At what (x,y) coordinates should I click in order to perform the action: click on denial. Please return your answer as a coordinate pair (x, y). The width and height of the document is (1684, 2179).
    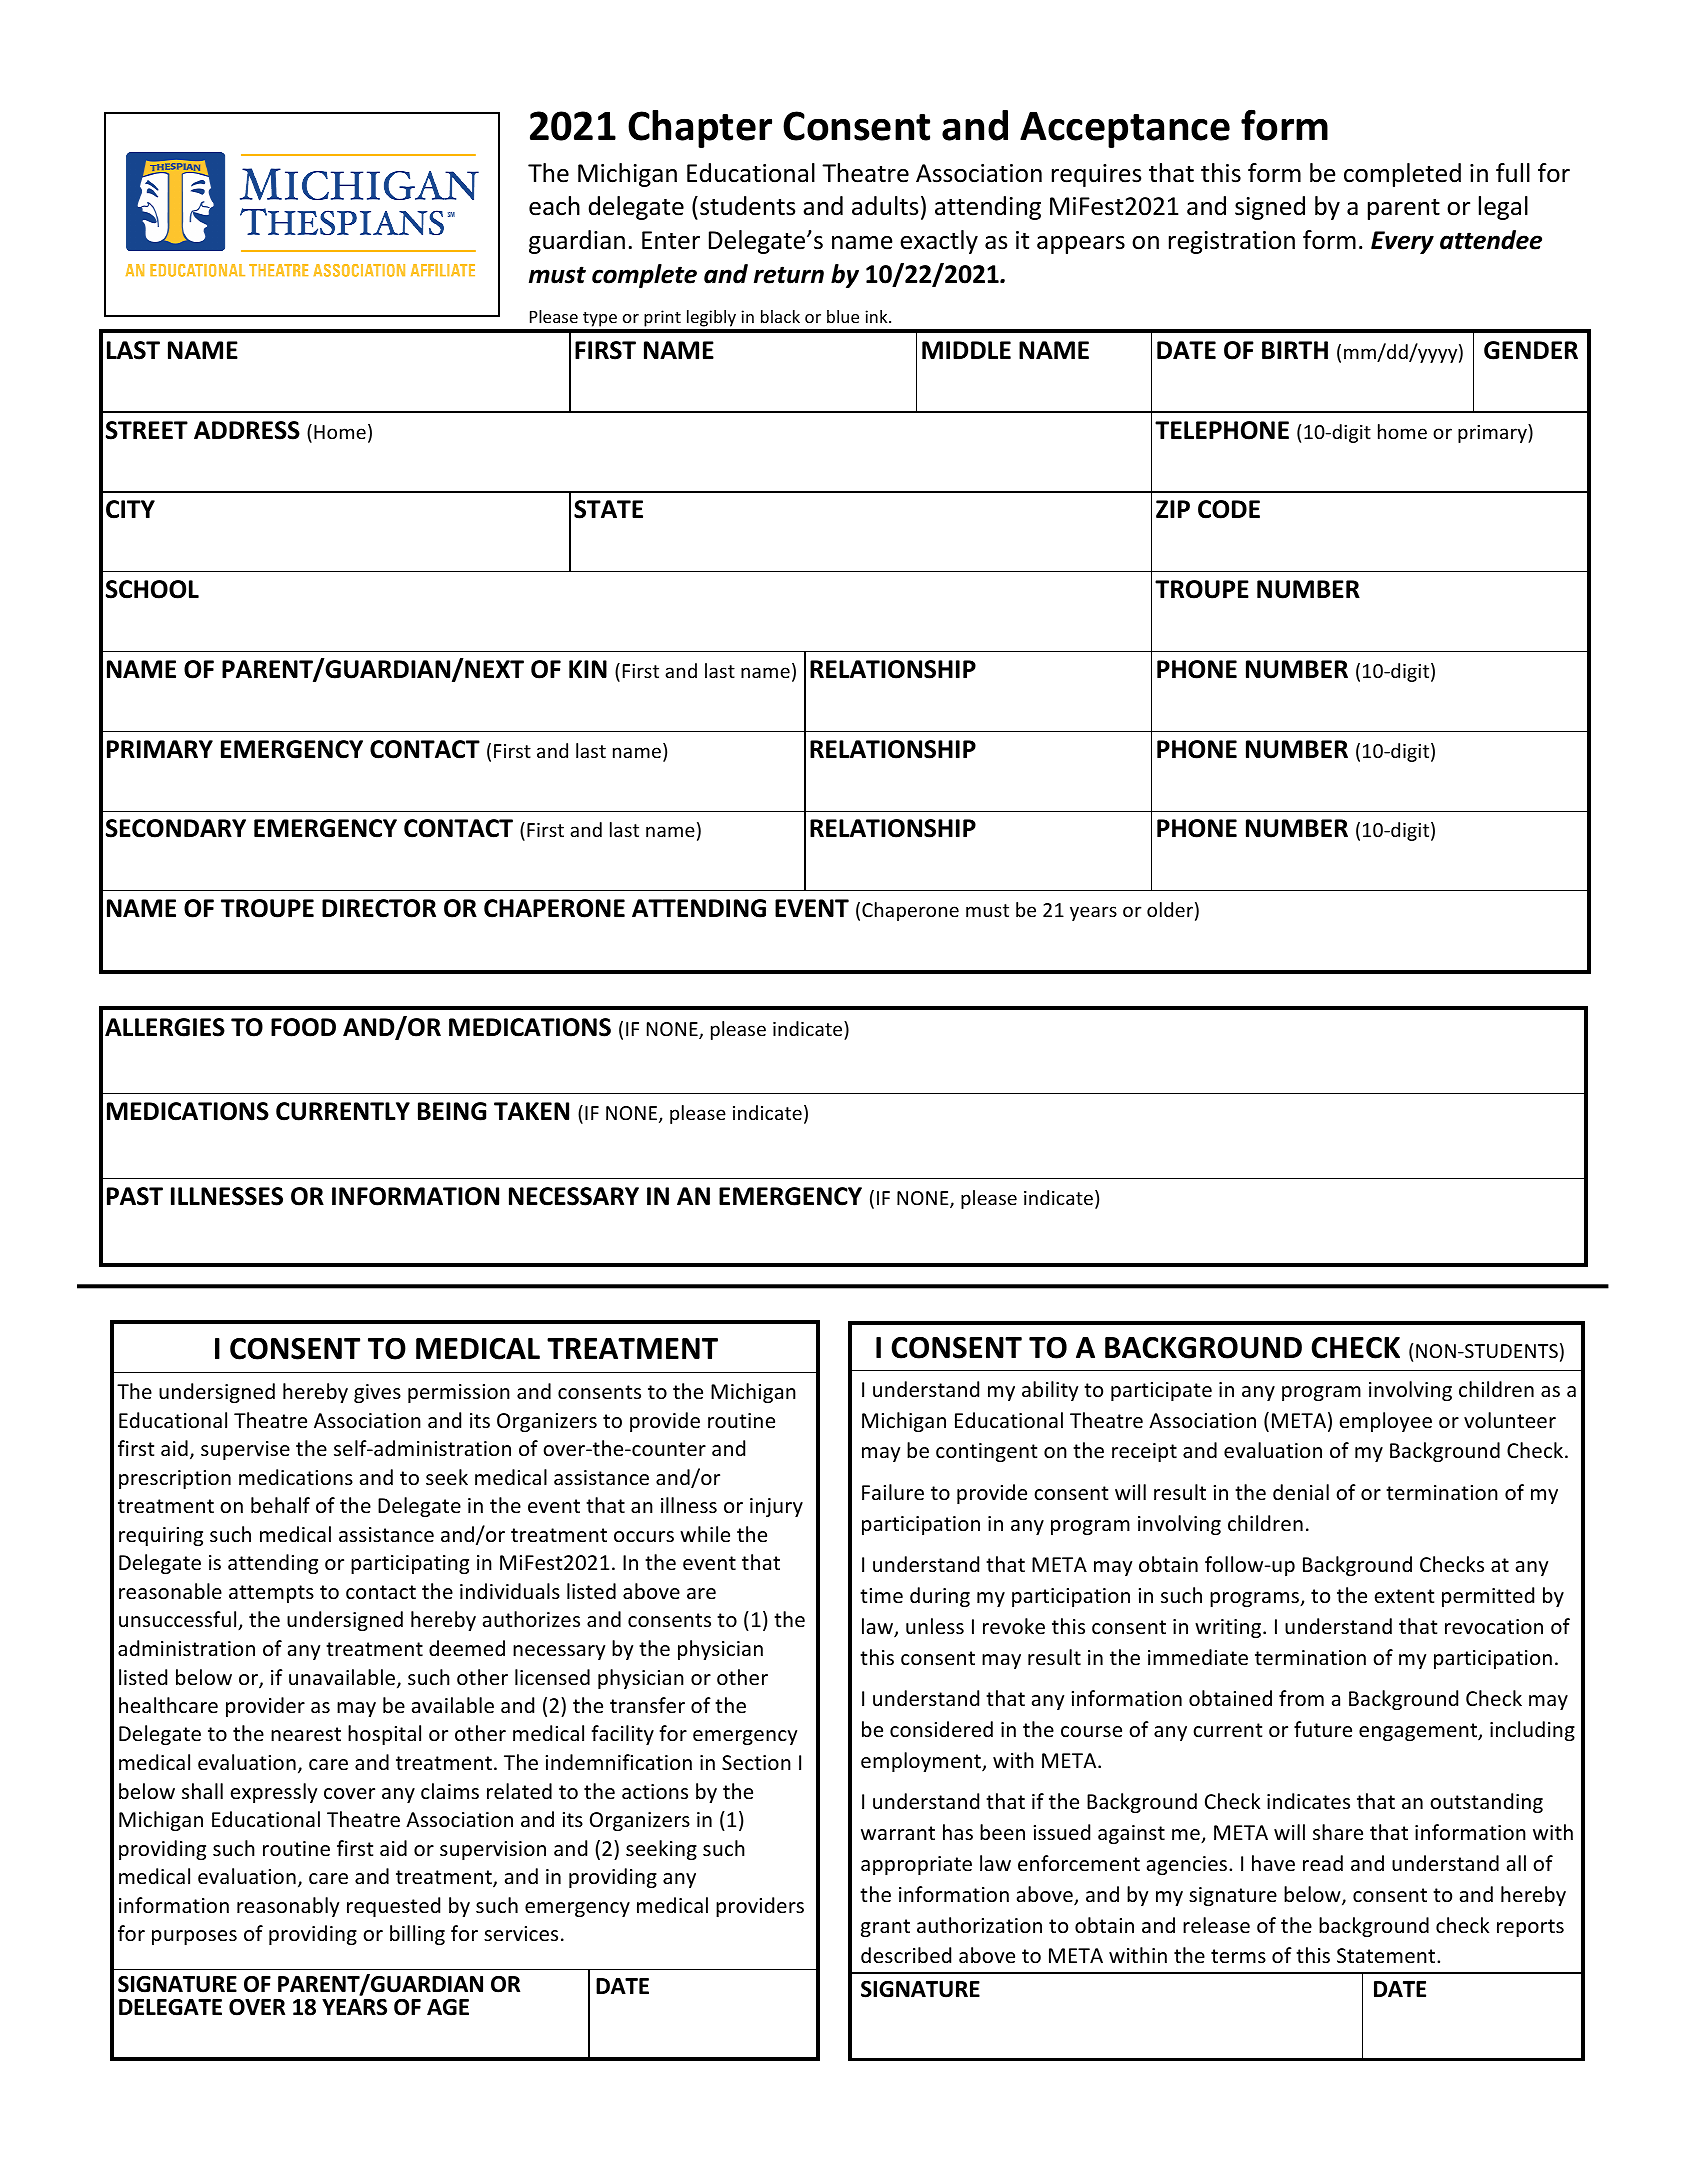
    Looking at the image, I should click on (1301, 1492).
